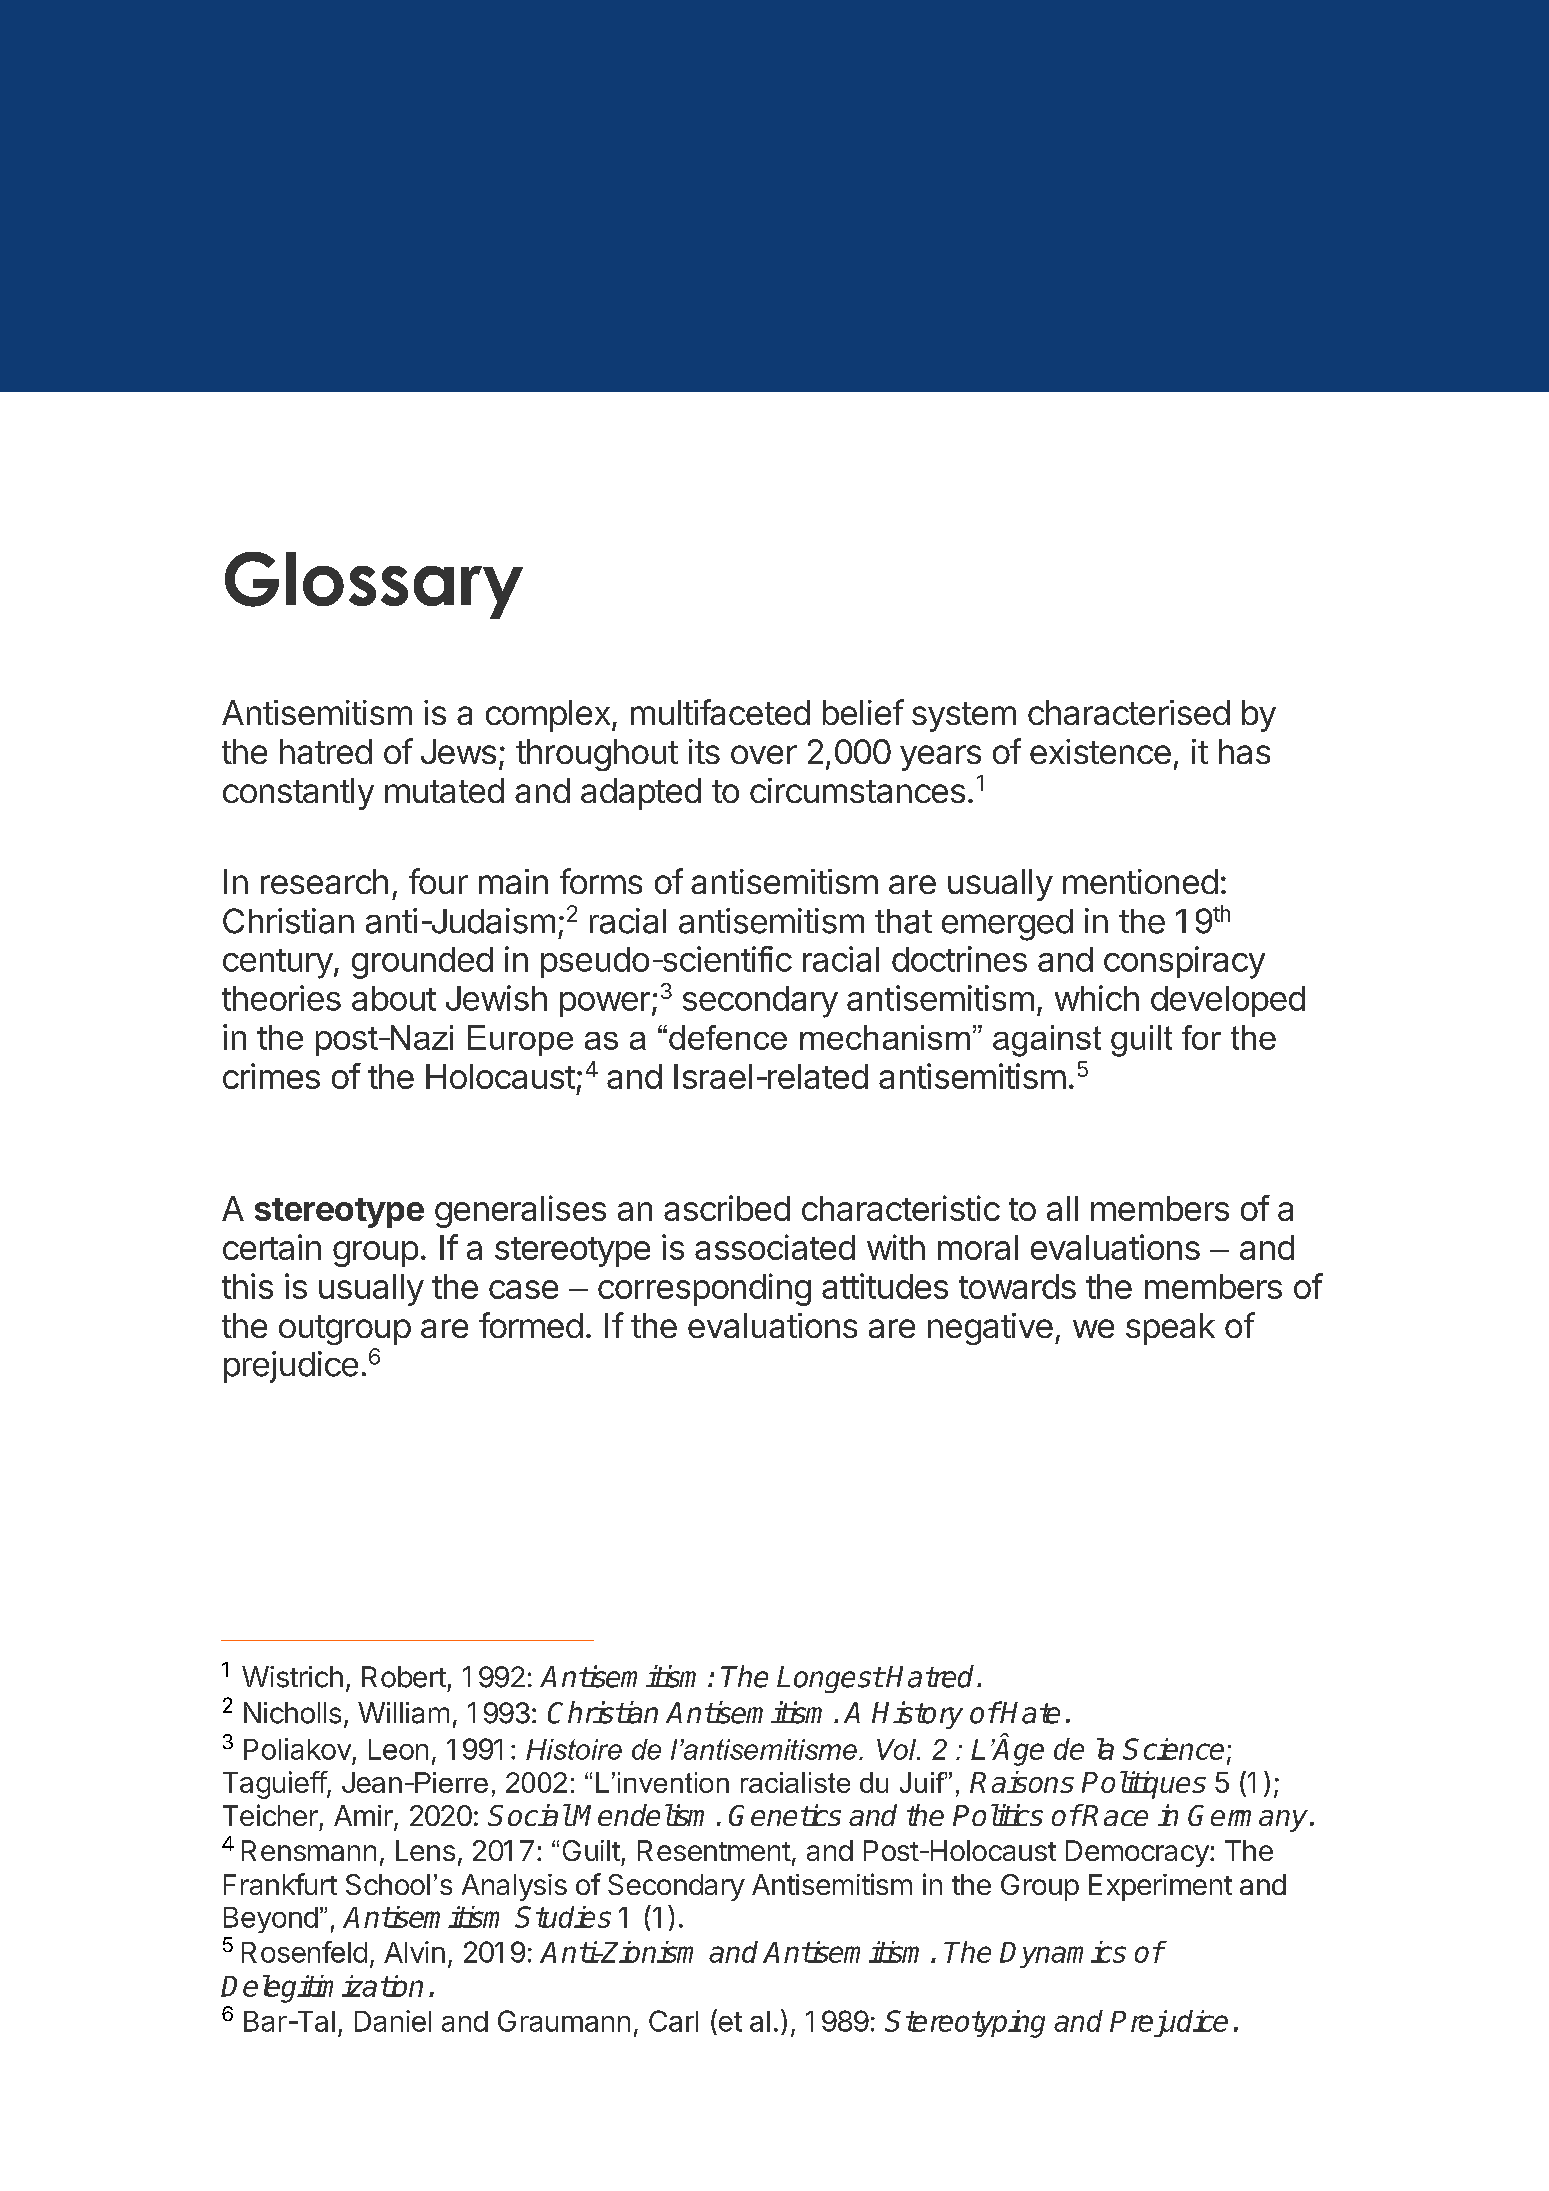 The width and height of the screenshot is (1549, 2191). Describe the element at coordinates (1129, 712) in the screenshot. I see `characterised` at that location.
